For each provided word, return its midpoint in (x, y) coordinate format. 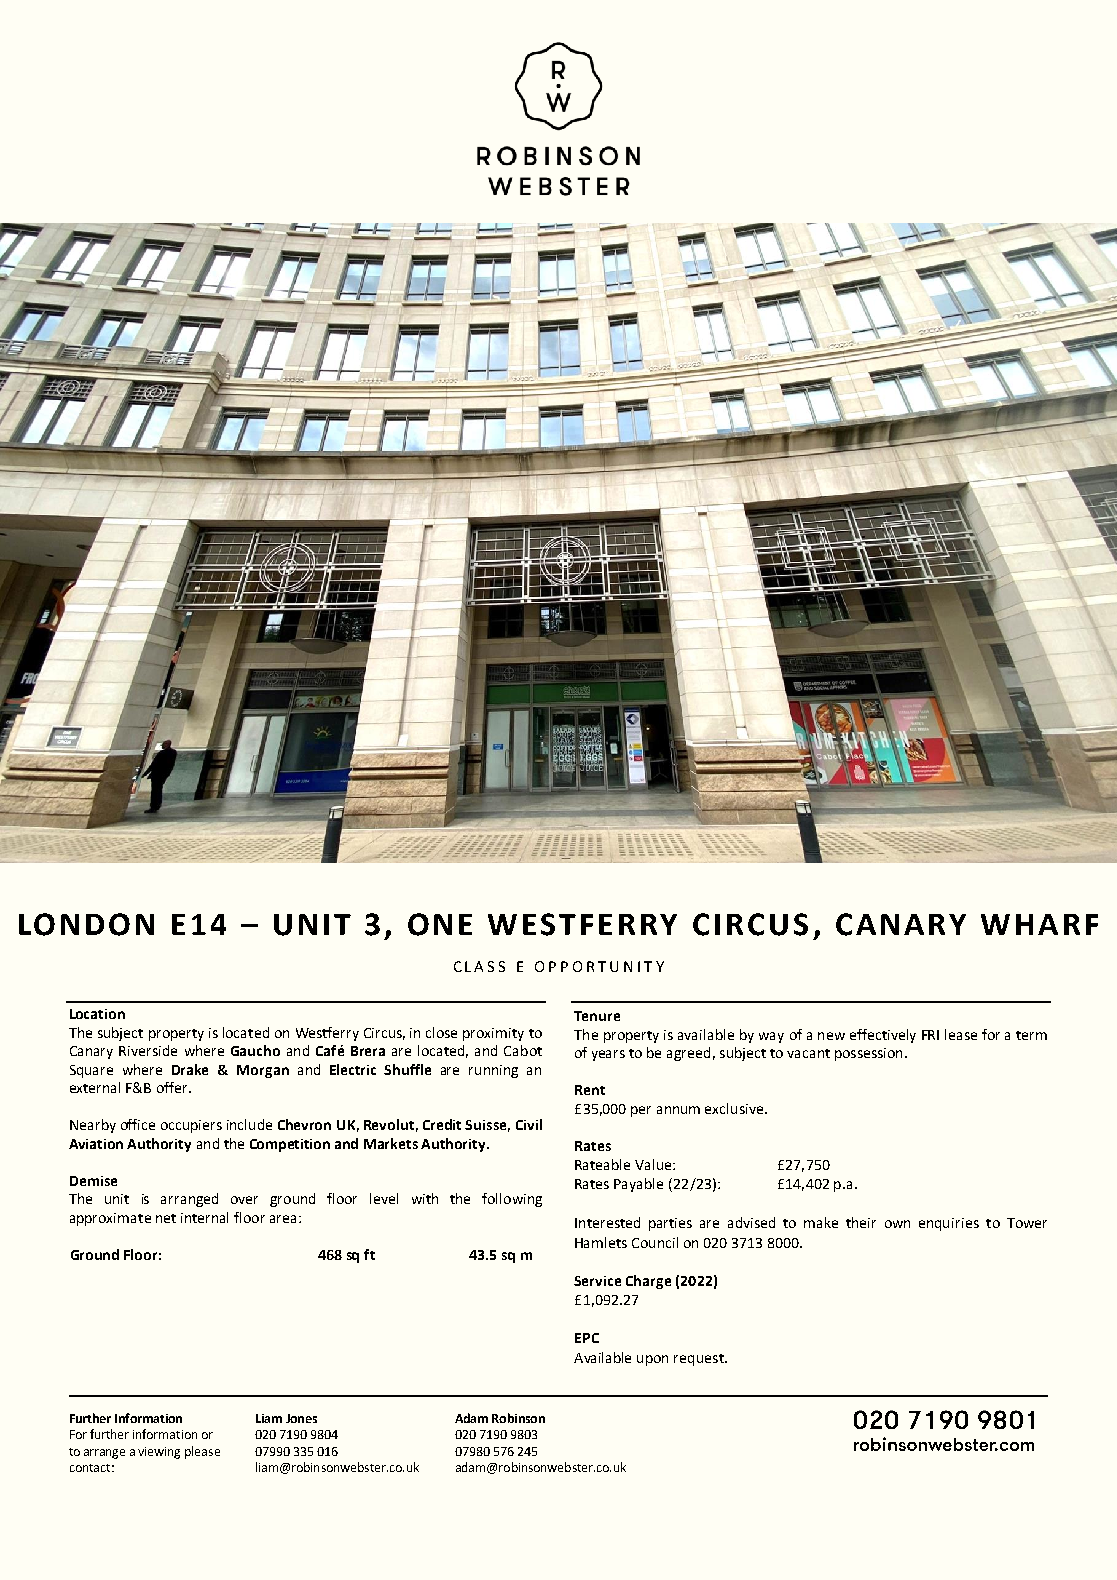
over (244, 1200)
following (512, 1200)
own (897, 1224)
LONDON (86, 924)
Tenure (597, 1016)
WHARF (1039, 924)
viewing (159, 1453)
